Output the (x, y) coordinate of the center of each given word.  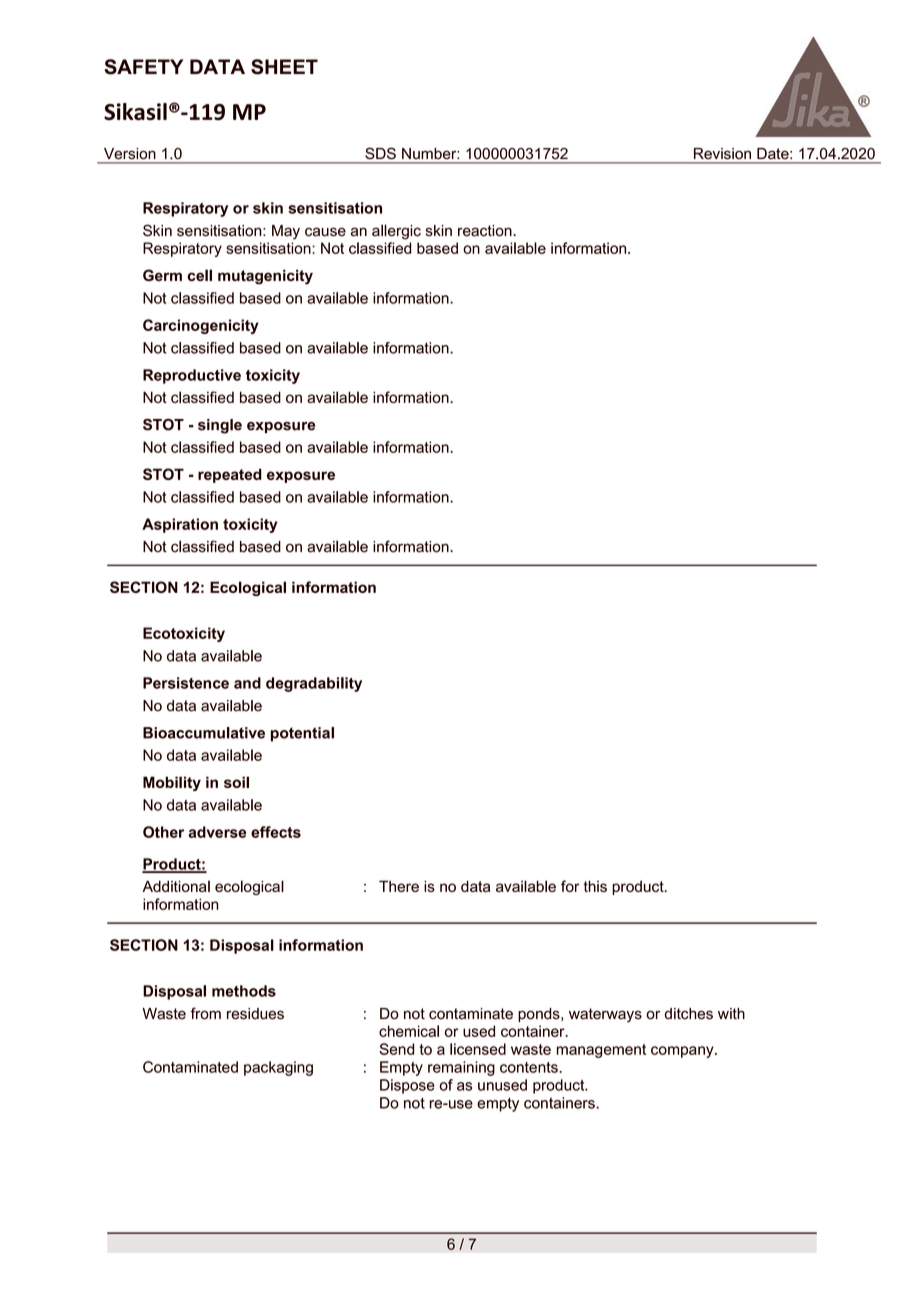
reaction (486, 231)
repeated (230, 475)
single (220, 426)
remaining (461, 1068)
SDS (380, 153)
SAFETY (143, 67)
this (595, 886)
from (206, 1013)
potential (302, 734)
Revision (722, 153)
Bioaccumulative (204, 733)
